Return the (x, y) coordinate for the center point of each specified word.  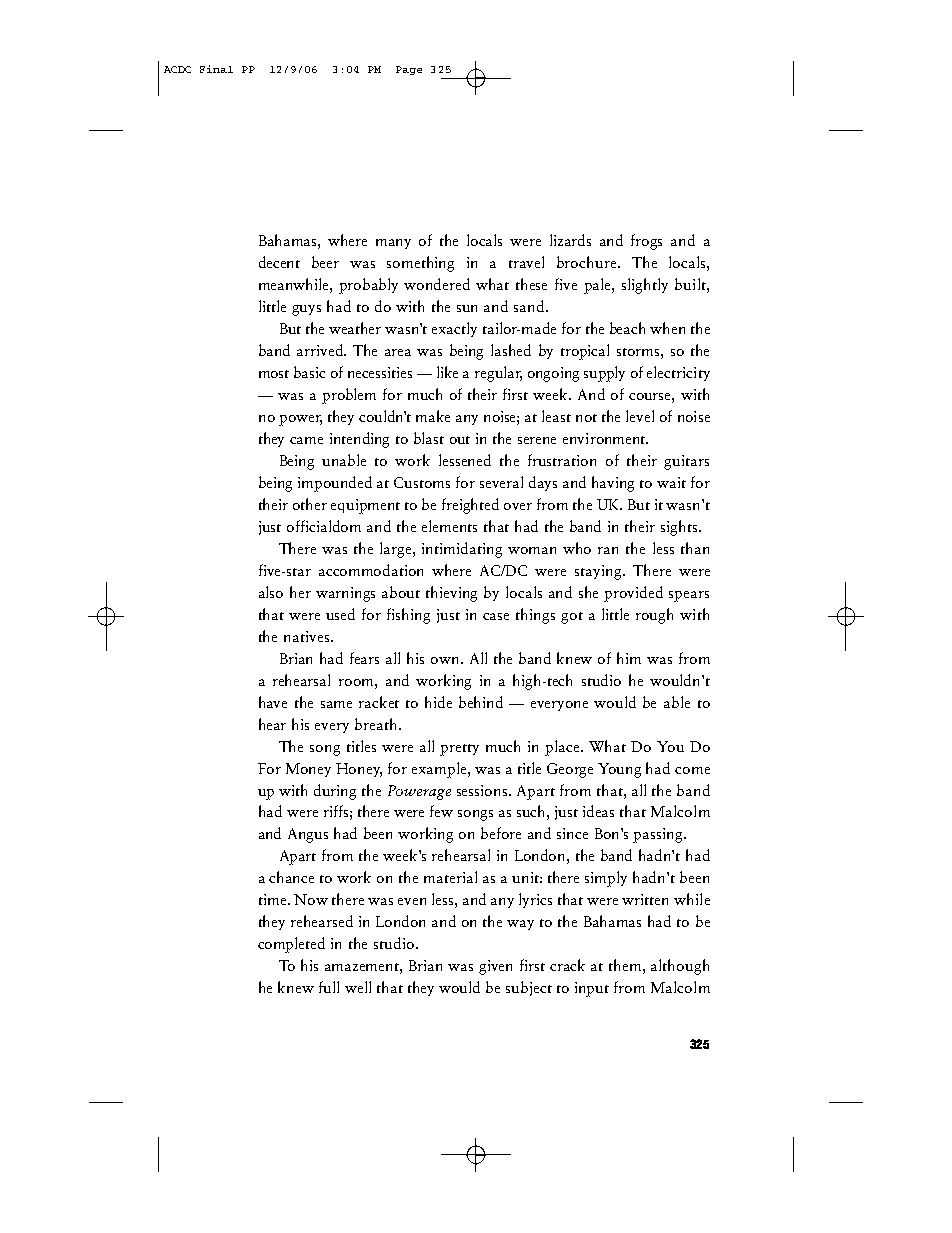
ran (608, 550)
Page (409, 70)
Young (619, 770)
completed (291, 945)
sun (467, 308)
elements (449, 526)
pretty (459, 750)
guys (306, 310)
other (310, 504)
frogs (646, 242)
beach (627, 328)
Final (216, 69)
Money (308, 770)
